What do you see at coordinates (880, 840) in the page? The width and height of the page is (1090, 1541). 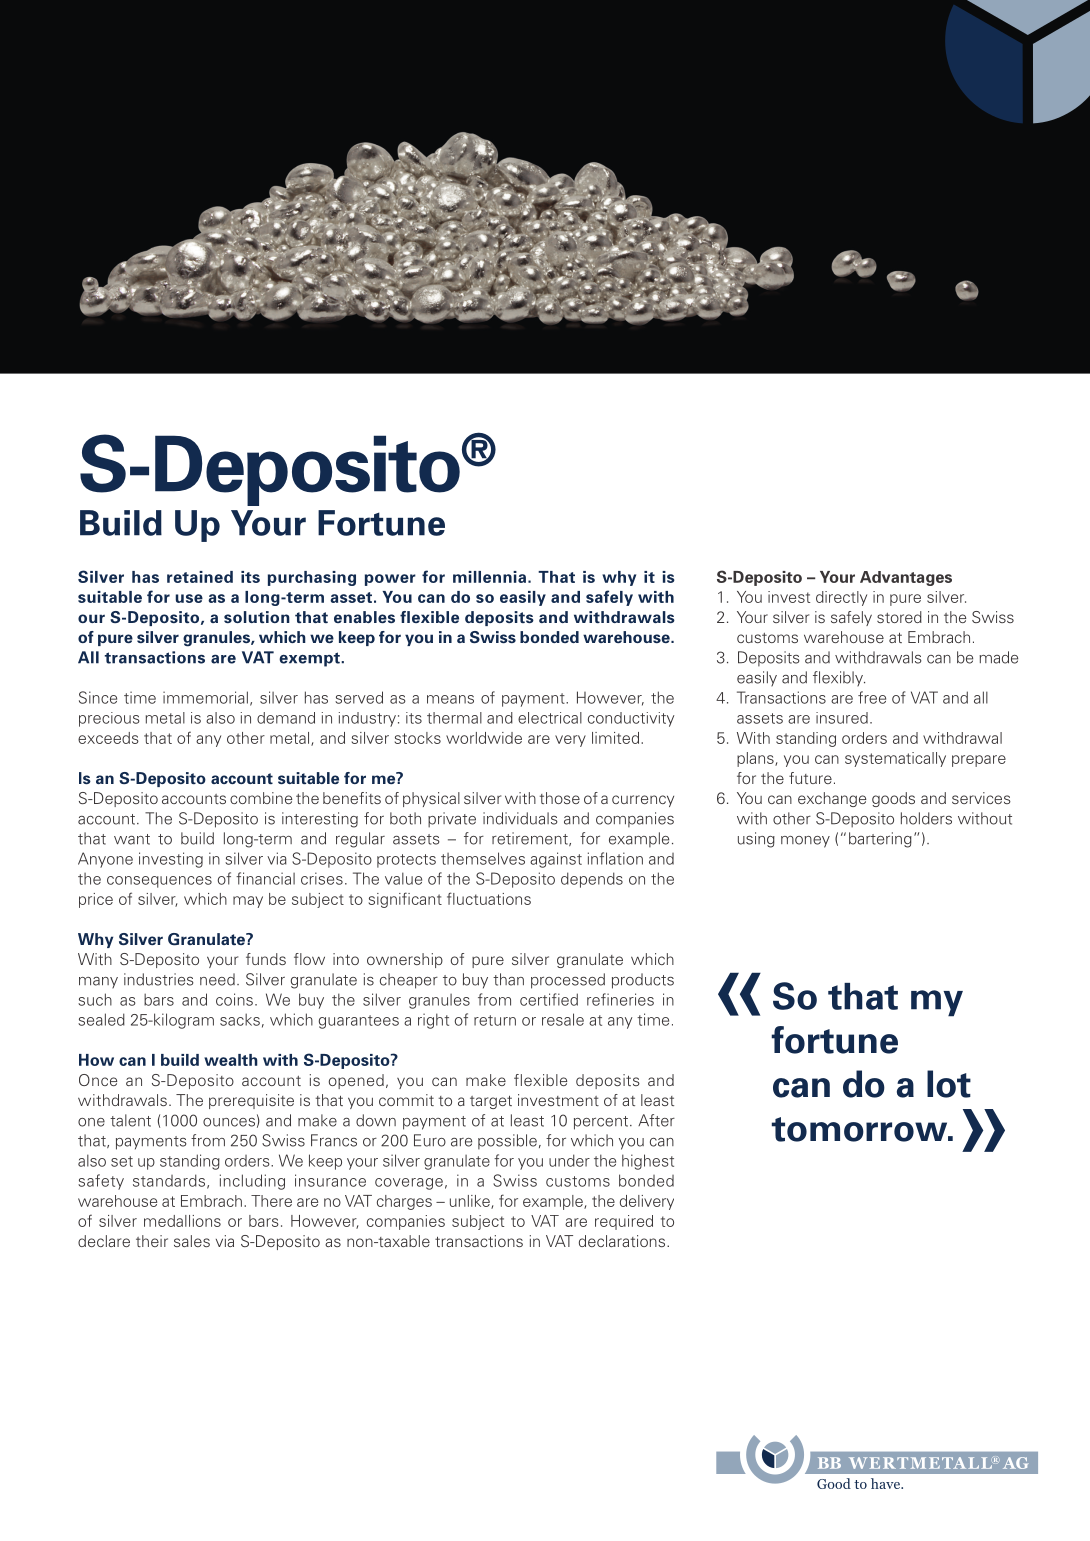 I see `bartering` at bounding box center [880, 840].
